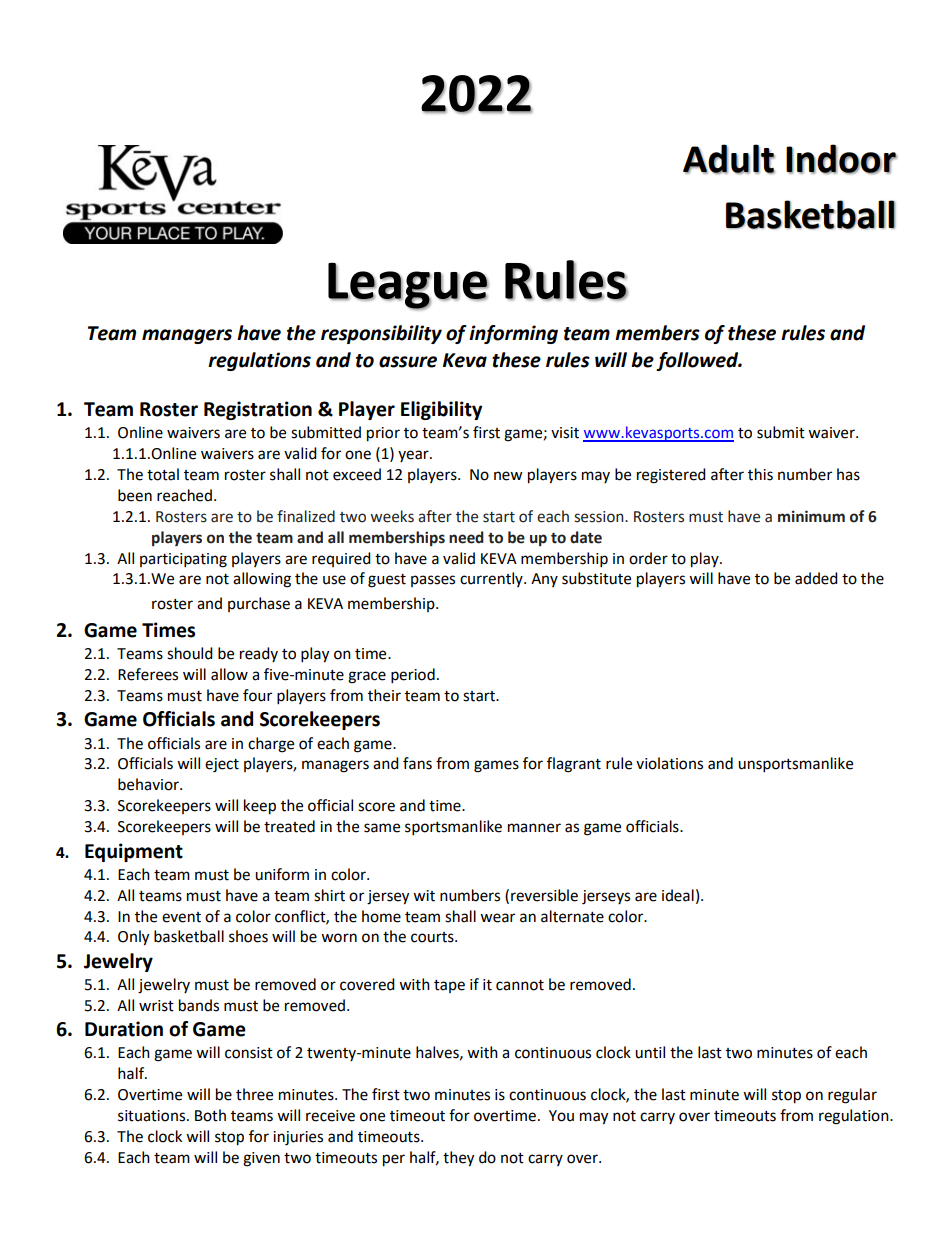 This screenshot has height=1233, width=952. I want to click on Both, so click(210, 1115).
